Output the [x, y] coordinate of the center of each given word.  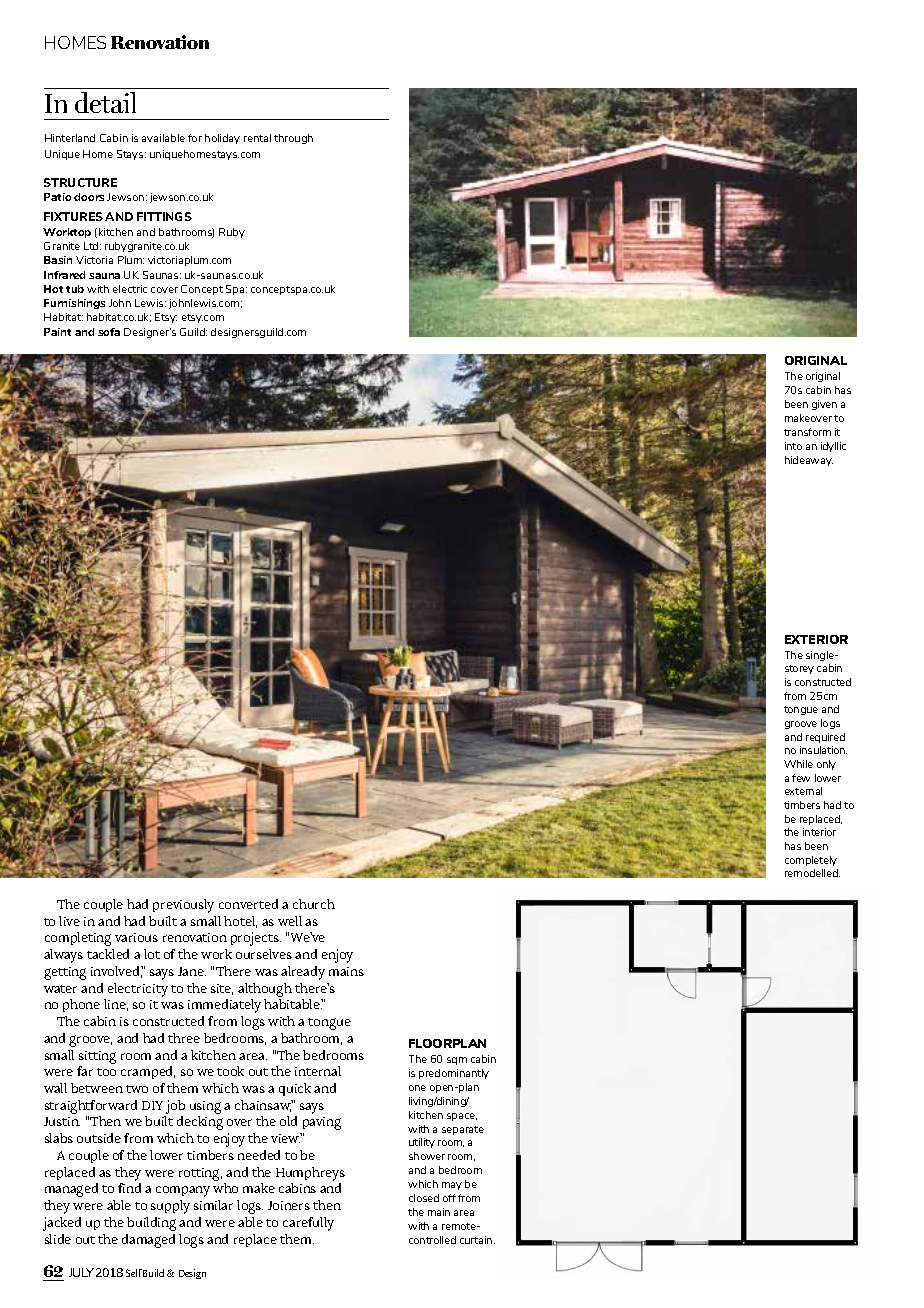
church [314, 904]
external [803, 791]
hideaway [809, 461]
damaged [148, 1241]
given [824, 405]
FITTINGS [164, 216]
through [293, 139]
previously [183, 906]
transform [807, 432]
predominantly [454, 1074]
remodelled [812, 873]
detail [105, 102]
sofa [109, 332]
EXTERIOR [816, 639]
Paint [57, 332]
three [184, 1038]
